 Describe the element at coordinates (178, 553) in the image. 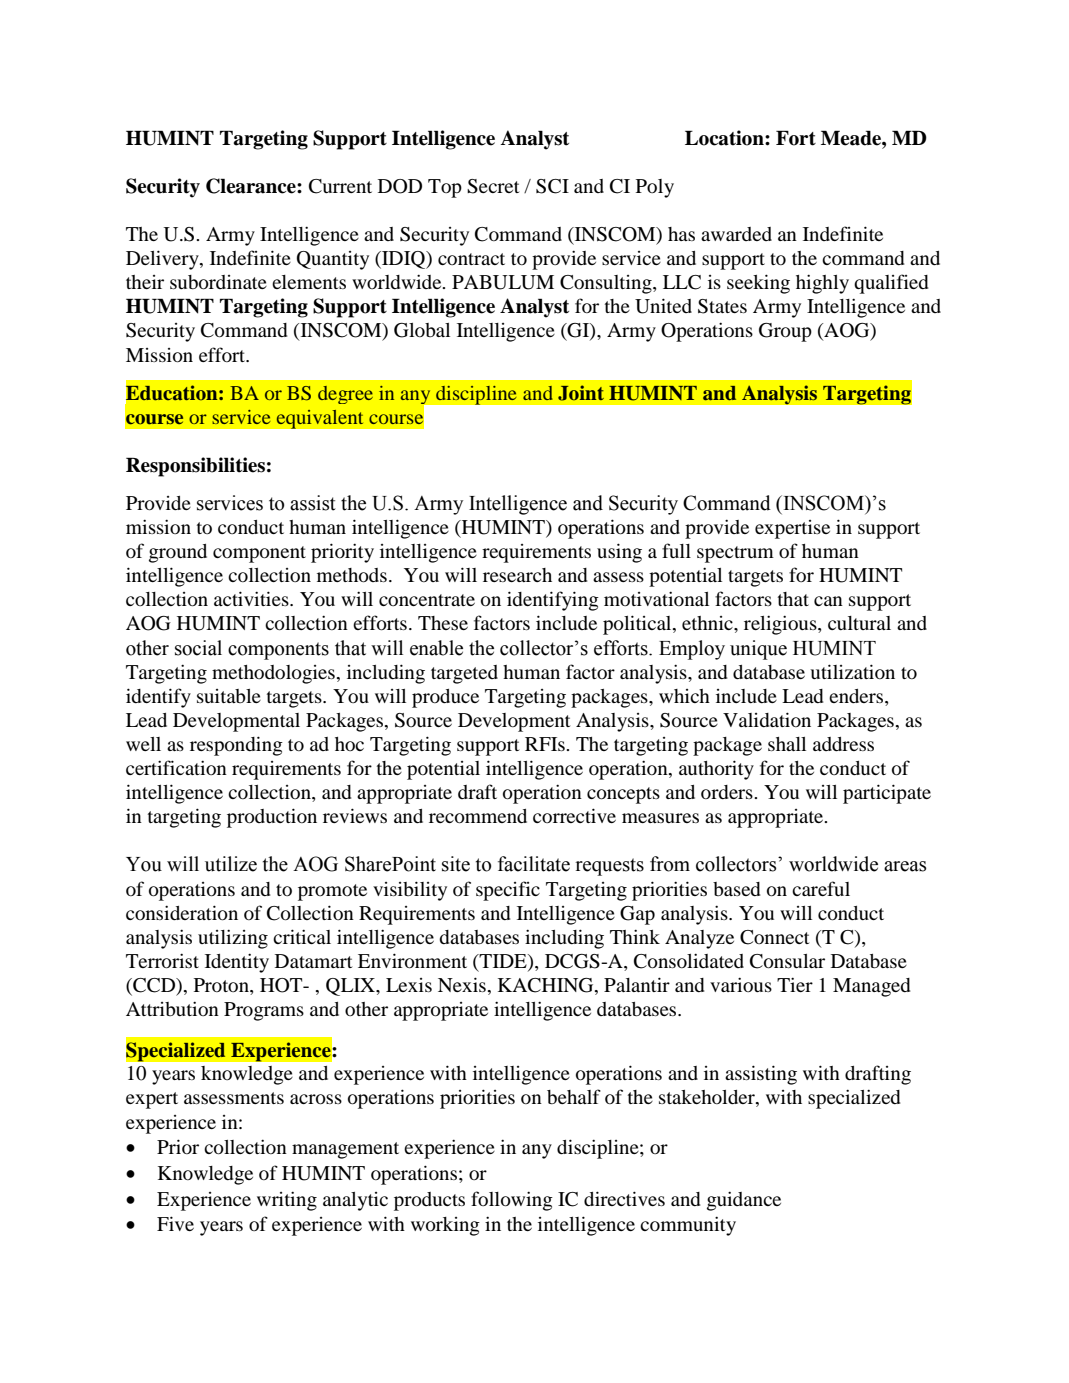

I see `ground` at that location.
